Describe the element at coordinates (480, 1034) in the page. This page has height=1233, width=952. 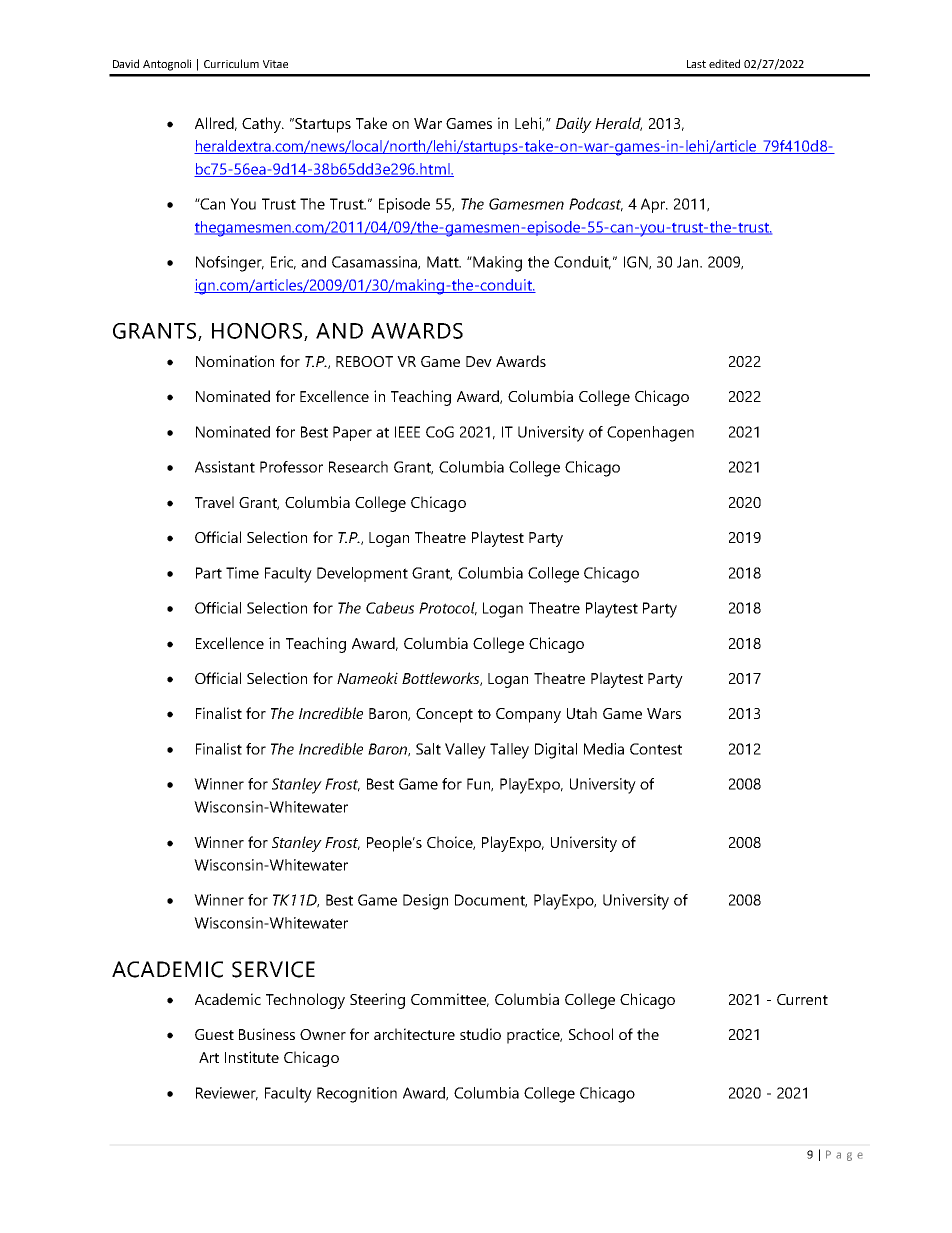
I see `studio` at that location.
